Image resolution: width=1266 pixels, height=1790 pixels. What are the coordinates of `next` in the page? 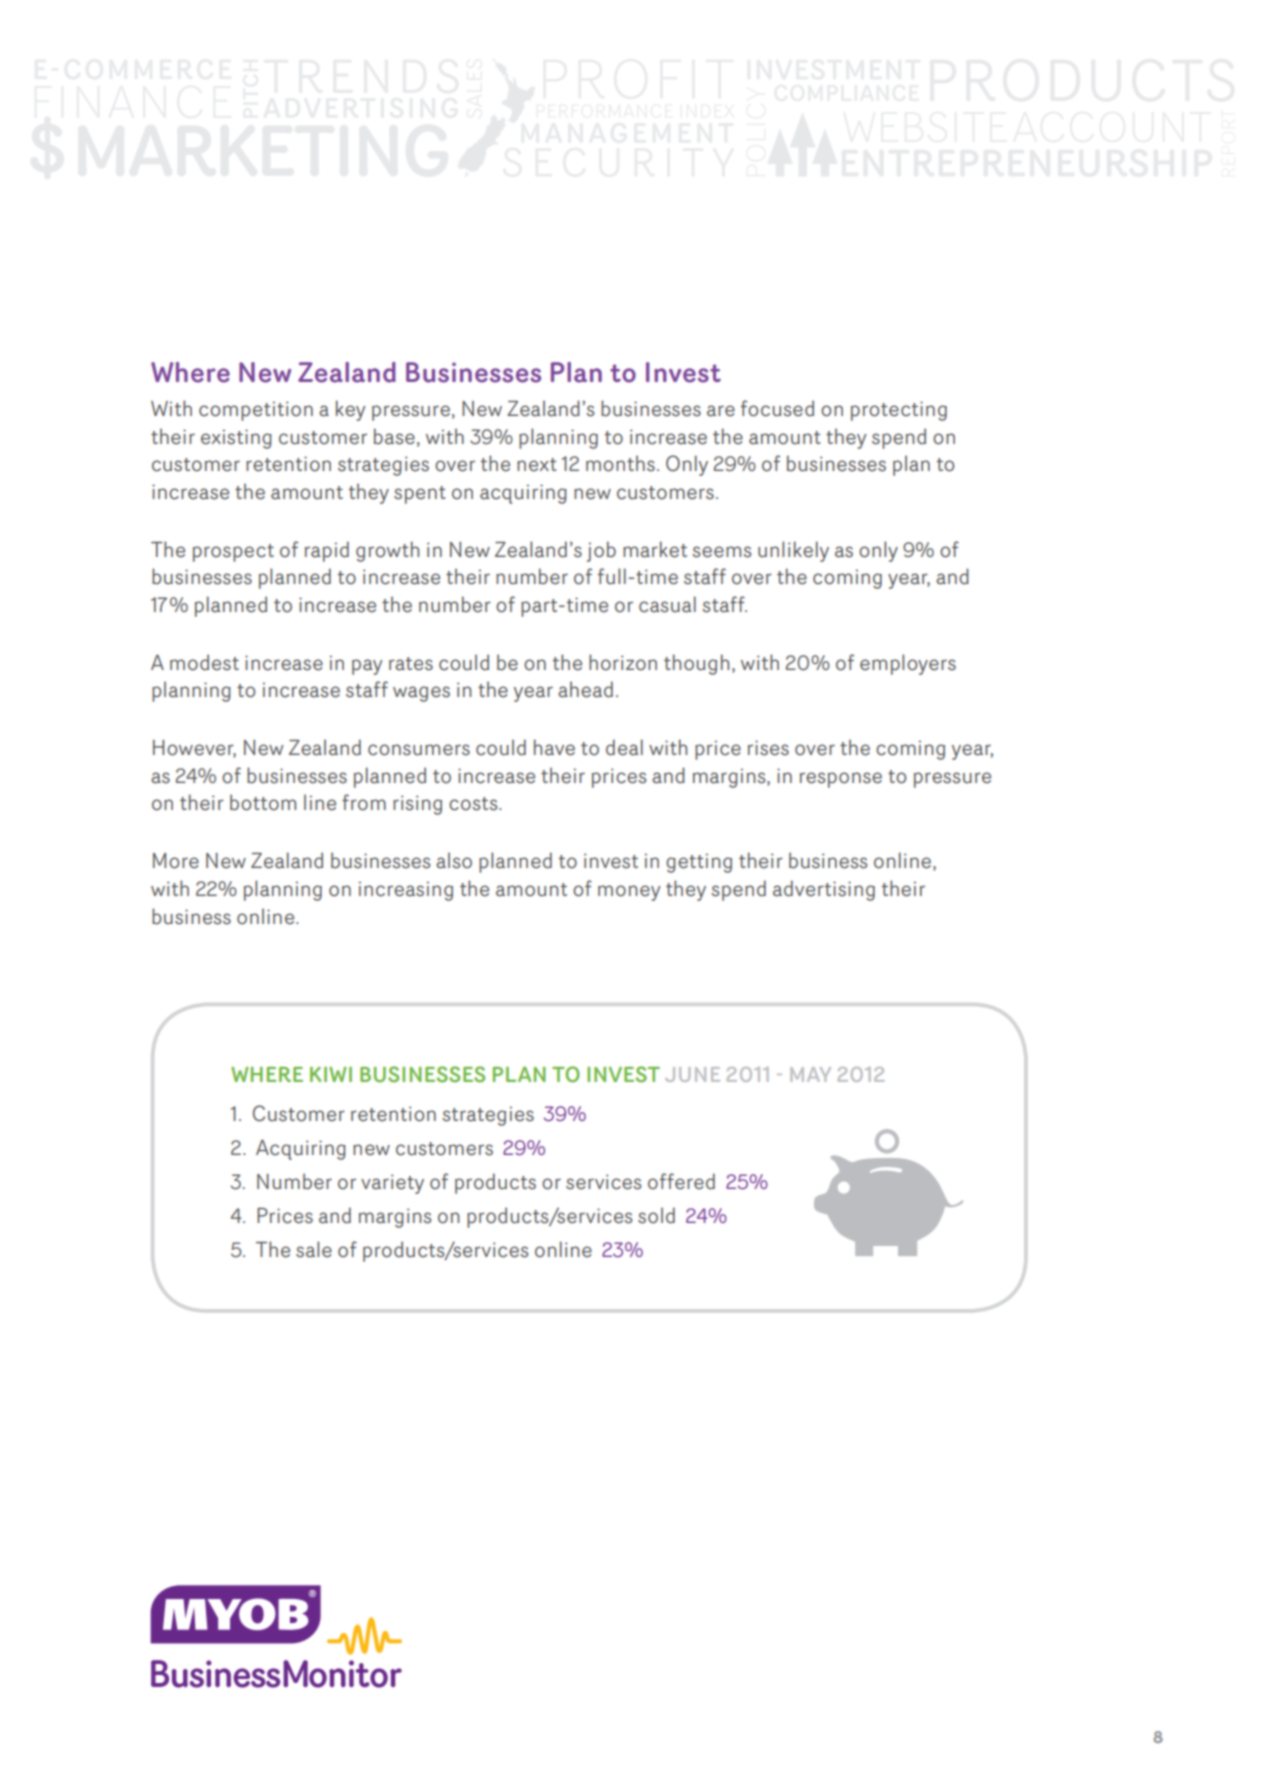 It's located at (537, 465).
